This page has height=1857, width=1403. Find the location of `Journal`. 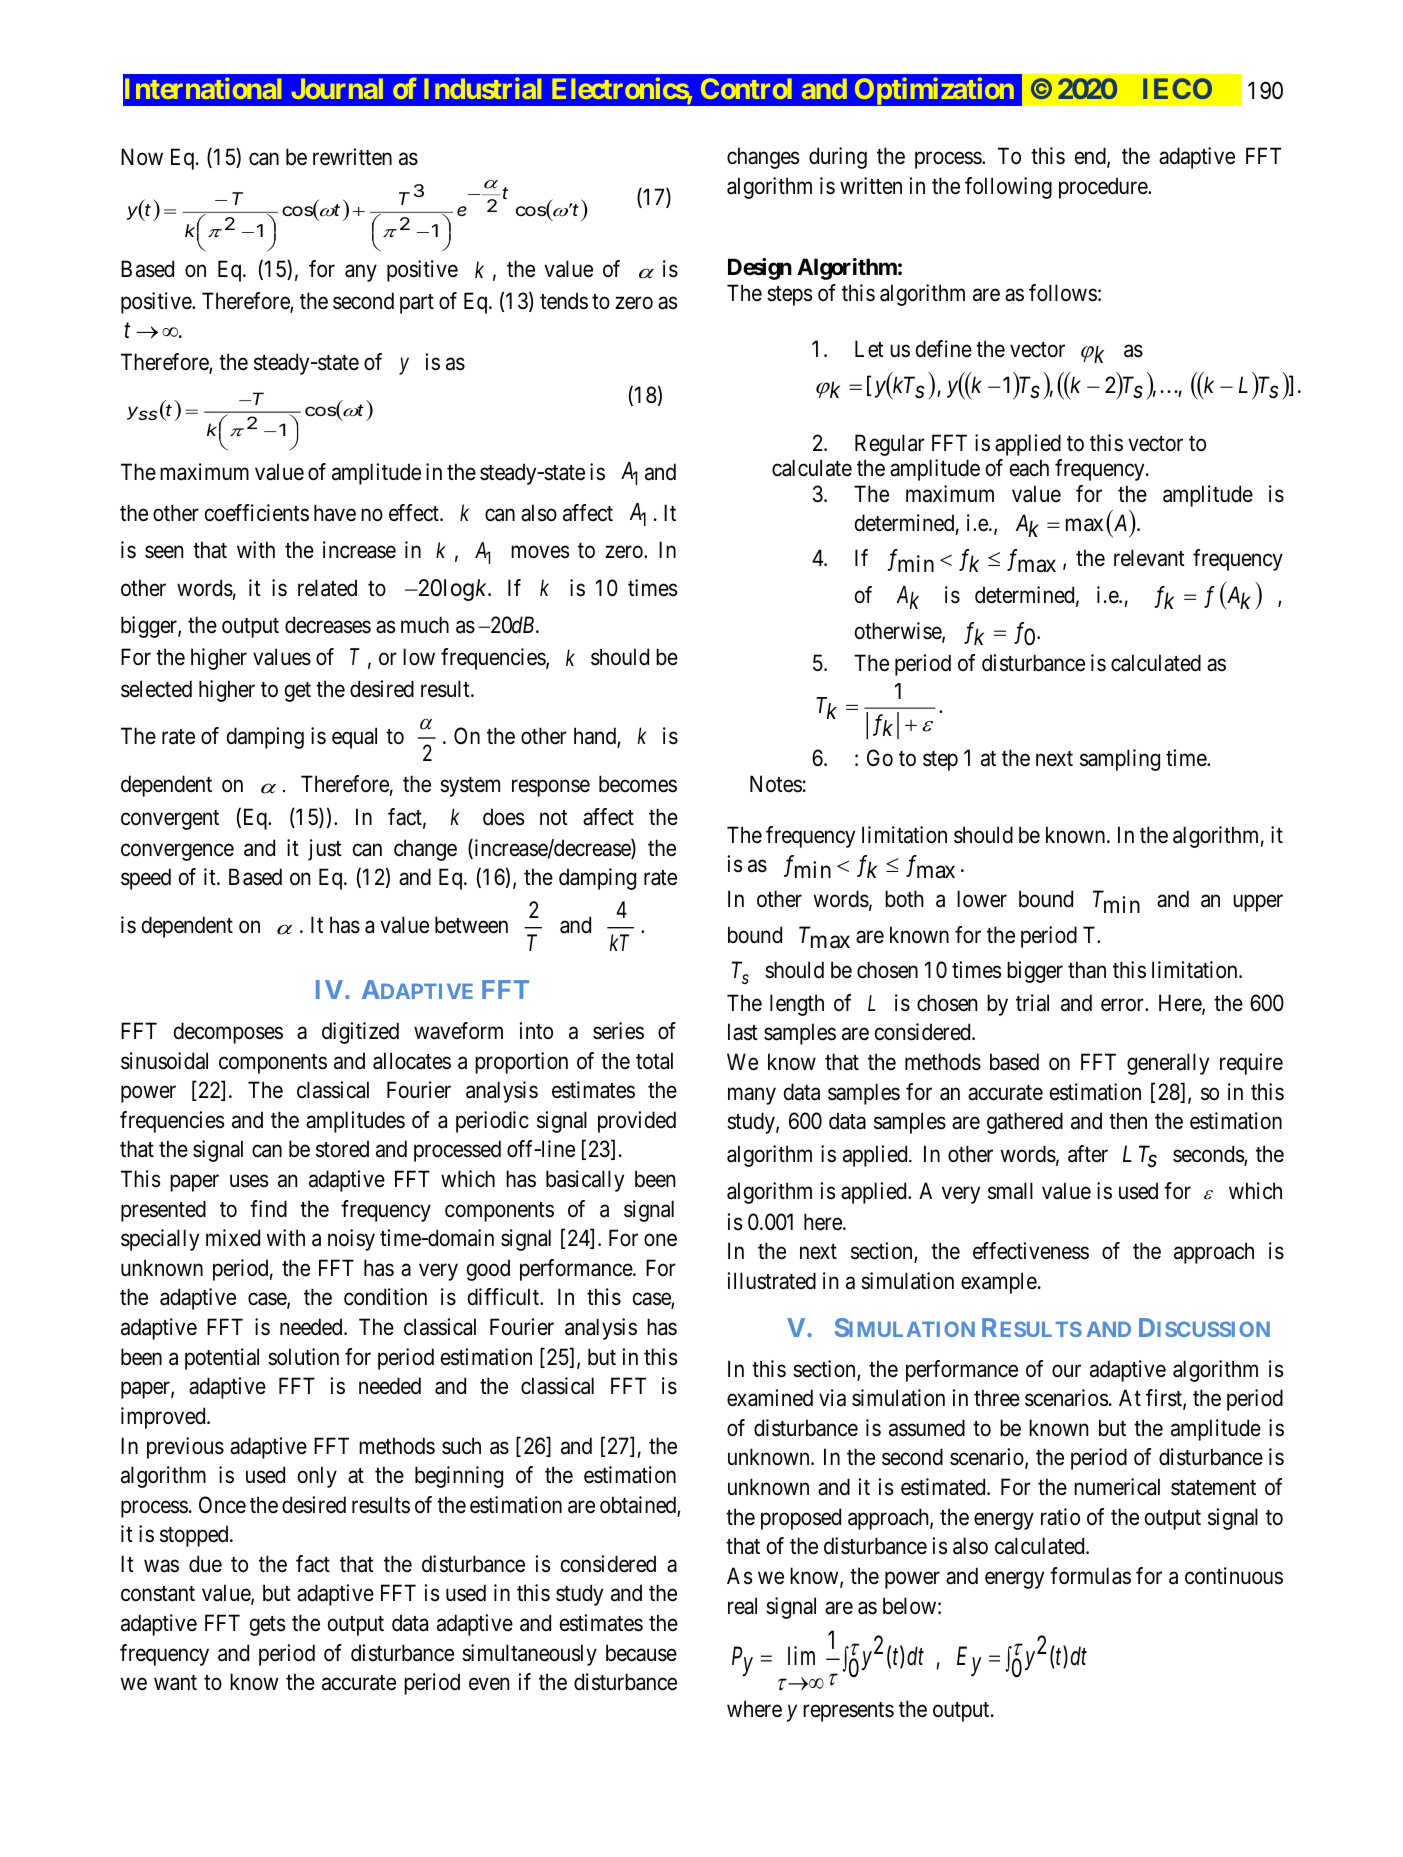

Journal is located at coordinates (337, 88).
